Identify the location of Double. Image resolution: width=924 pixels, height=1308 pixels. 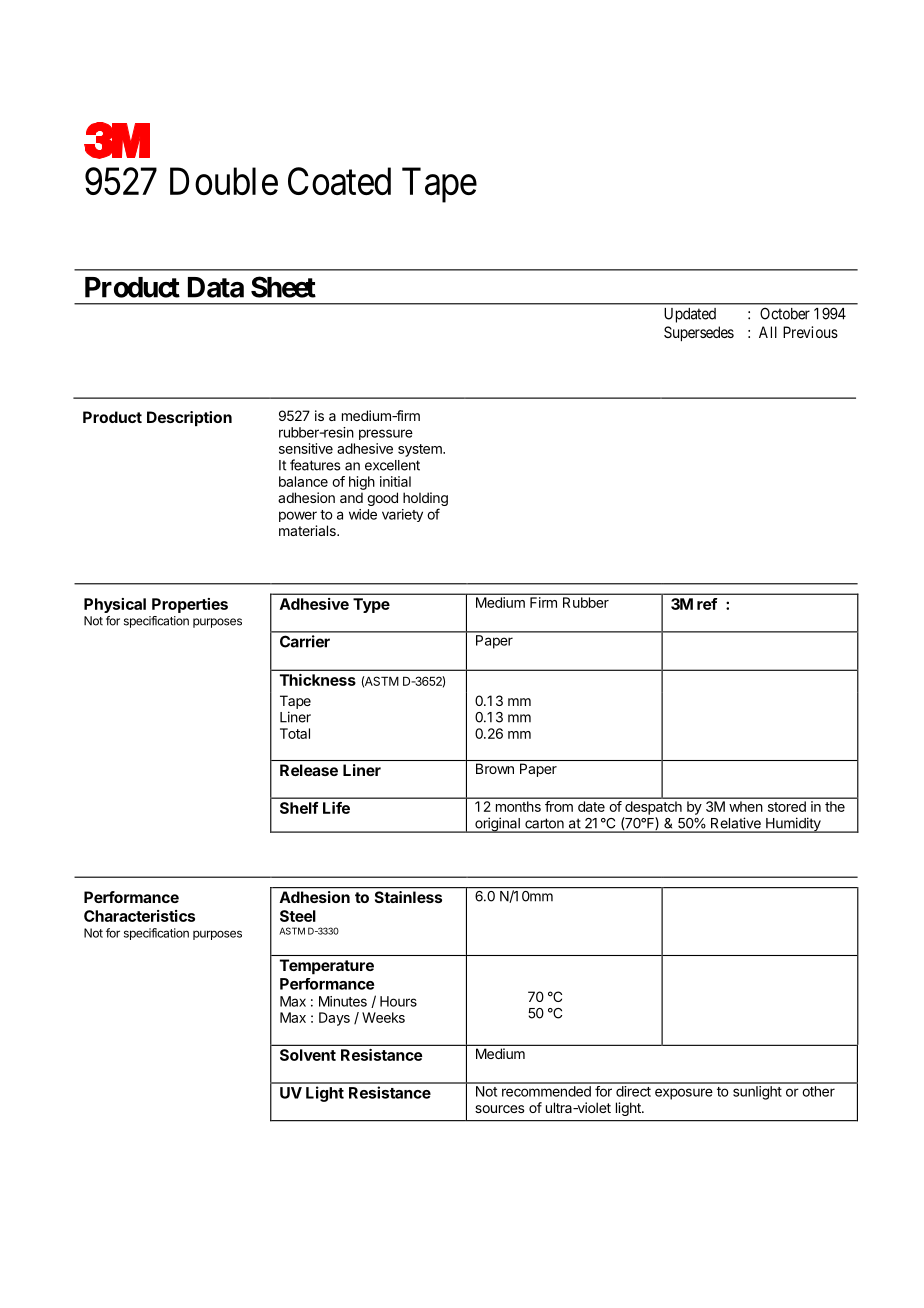
(224, 181).
